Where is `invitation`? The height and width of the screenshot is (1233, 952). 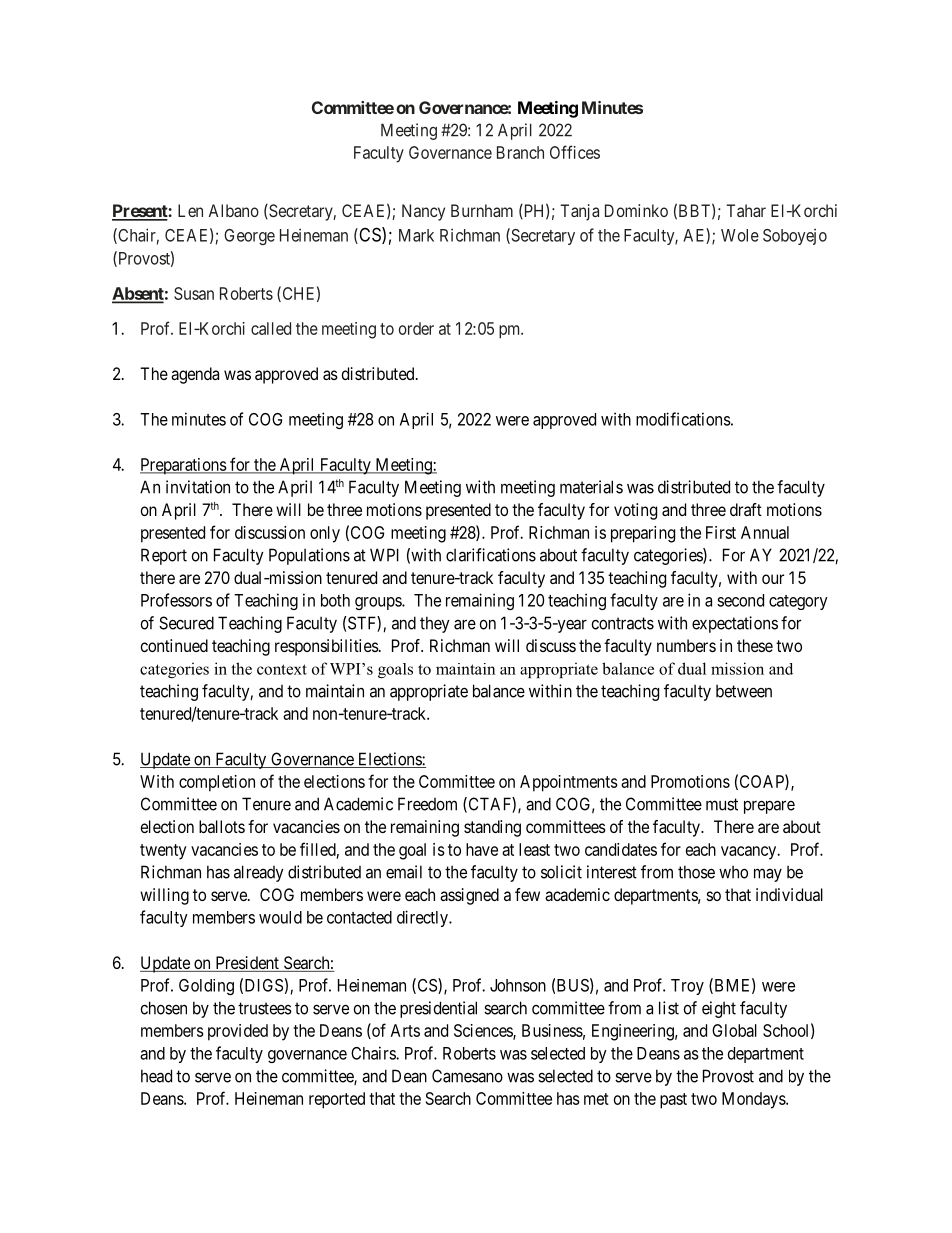 invitation is located at coordinates (198, 487).
